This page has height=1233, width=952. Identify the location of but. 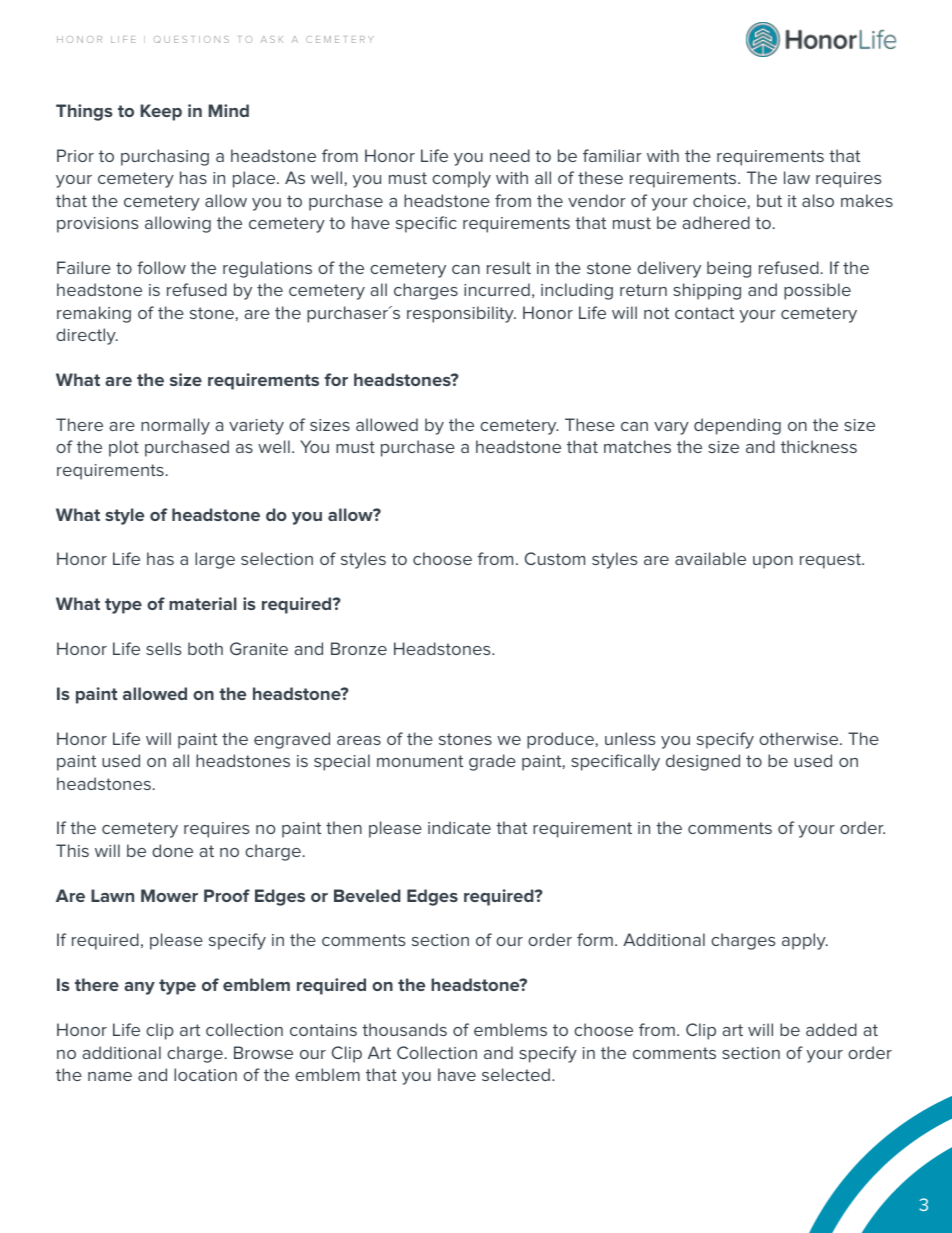
(769, 200).
